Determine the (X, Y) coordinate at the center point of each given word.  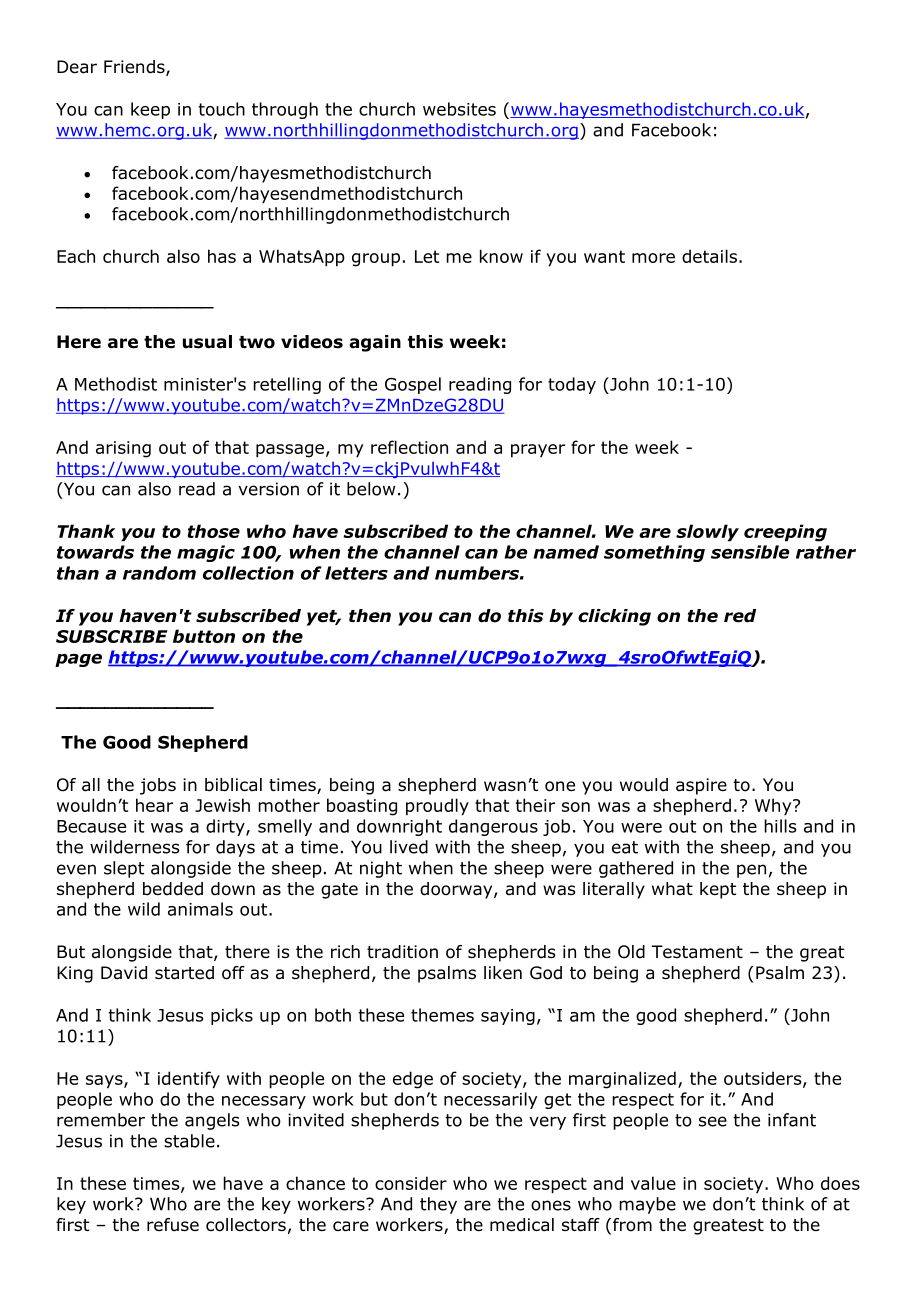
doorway (457, 890)
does (840, 1183)
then (370, 616)
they (438, 1205)
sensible (750, 552)
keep (150, 110)
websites (459, 109)
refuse (173, 1225)
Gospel (413, 385)
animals (200, 909)
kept (718, 890)
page (78, 660)
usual (207, 342)
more (653, 258)
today (572, 385)
